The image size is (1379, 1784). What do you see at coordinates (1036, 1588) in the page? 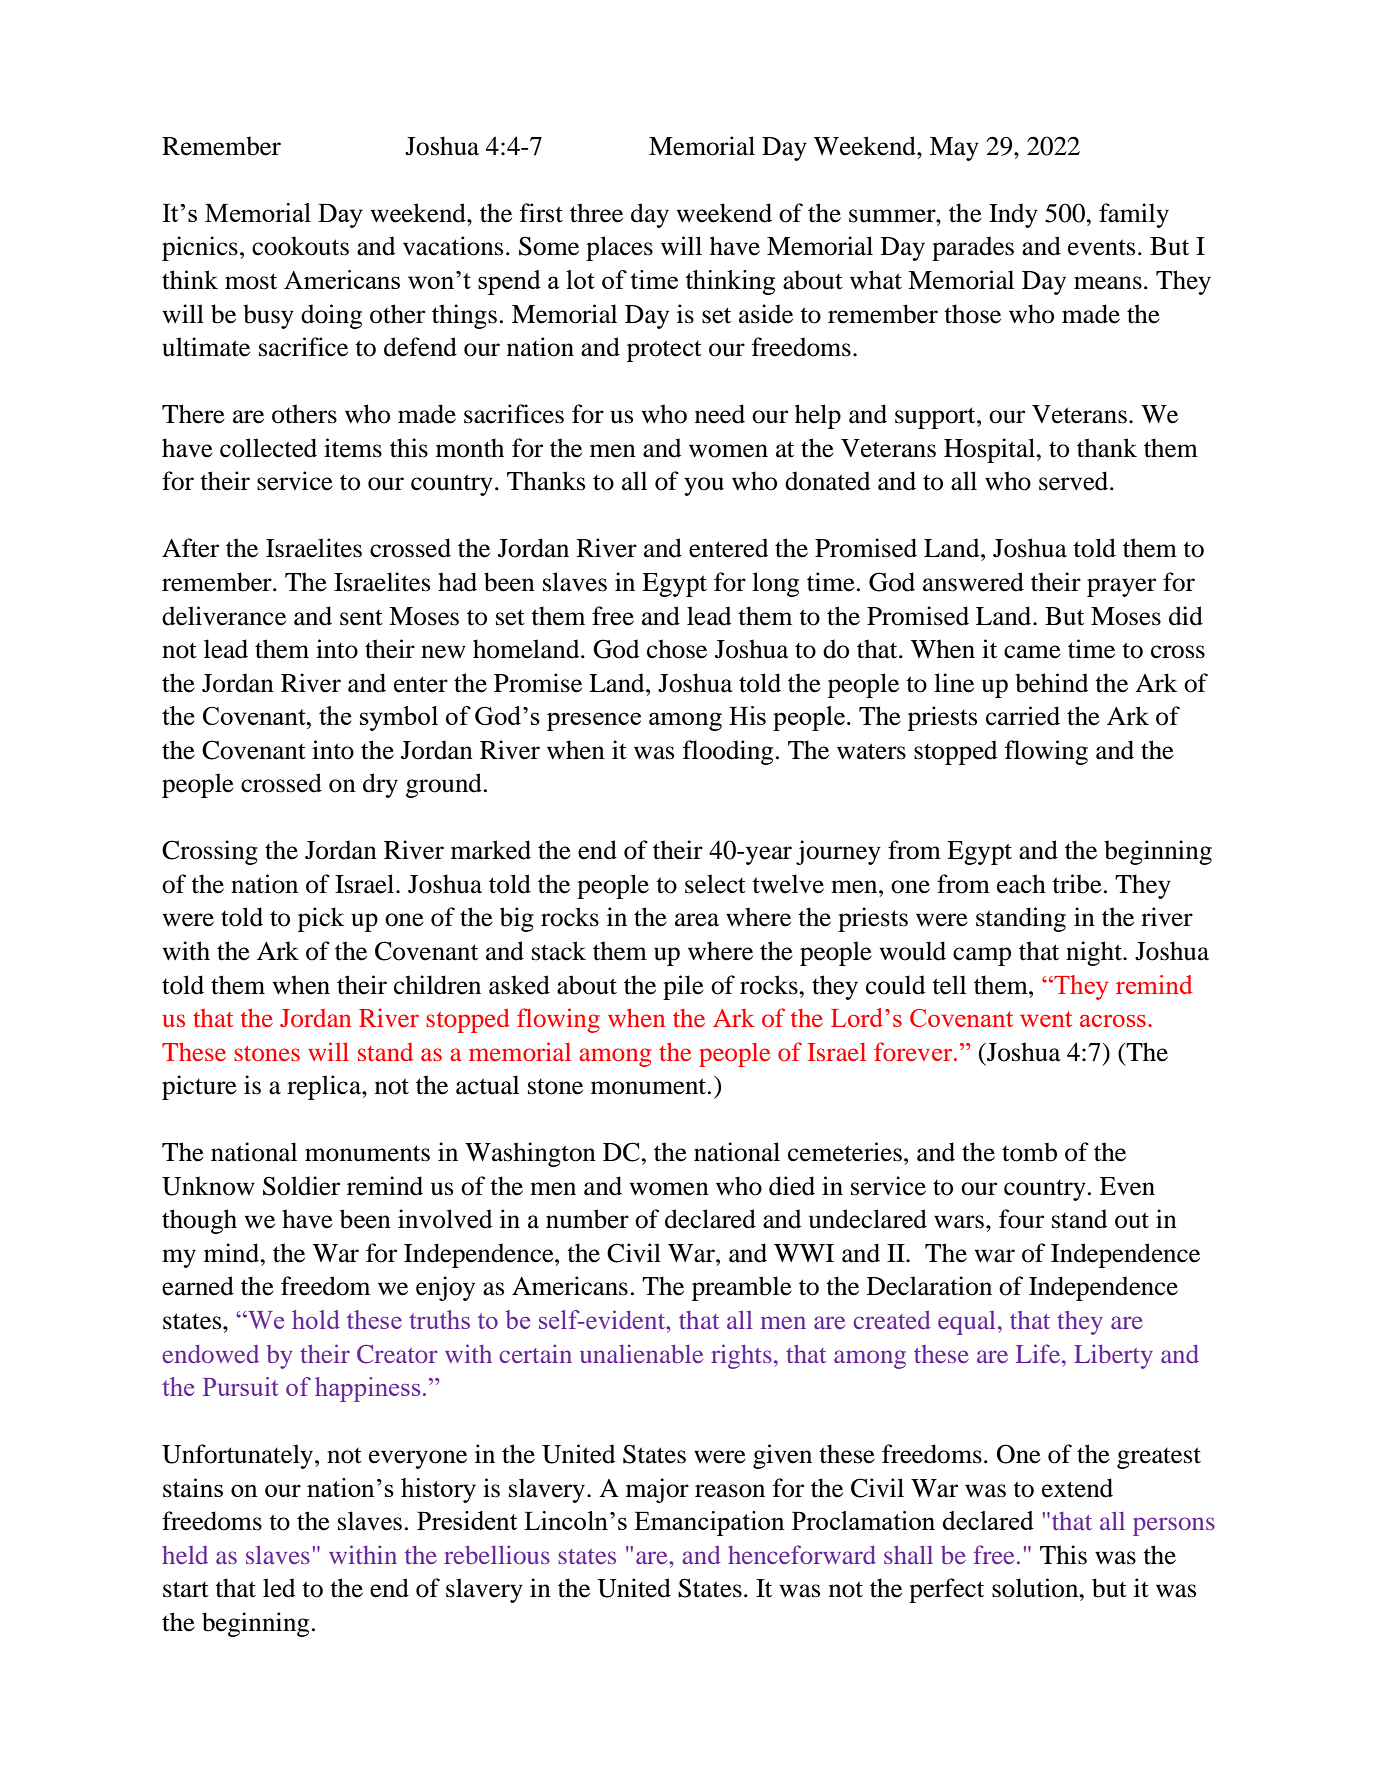
I see `solution` at bounding box center [1036, 1588].
